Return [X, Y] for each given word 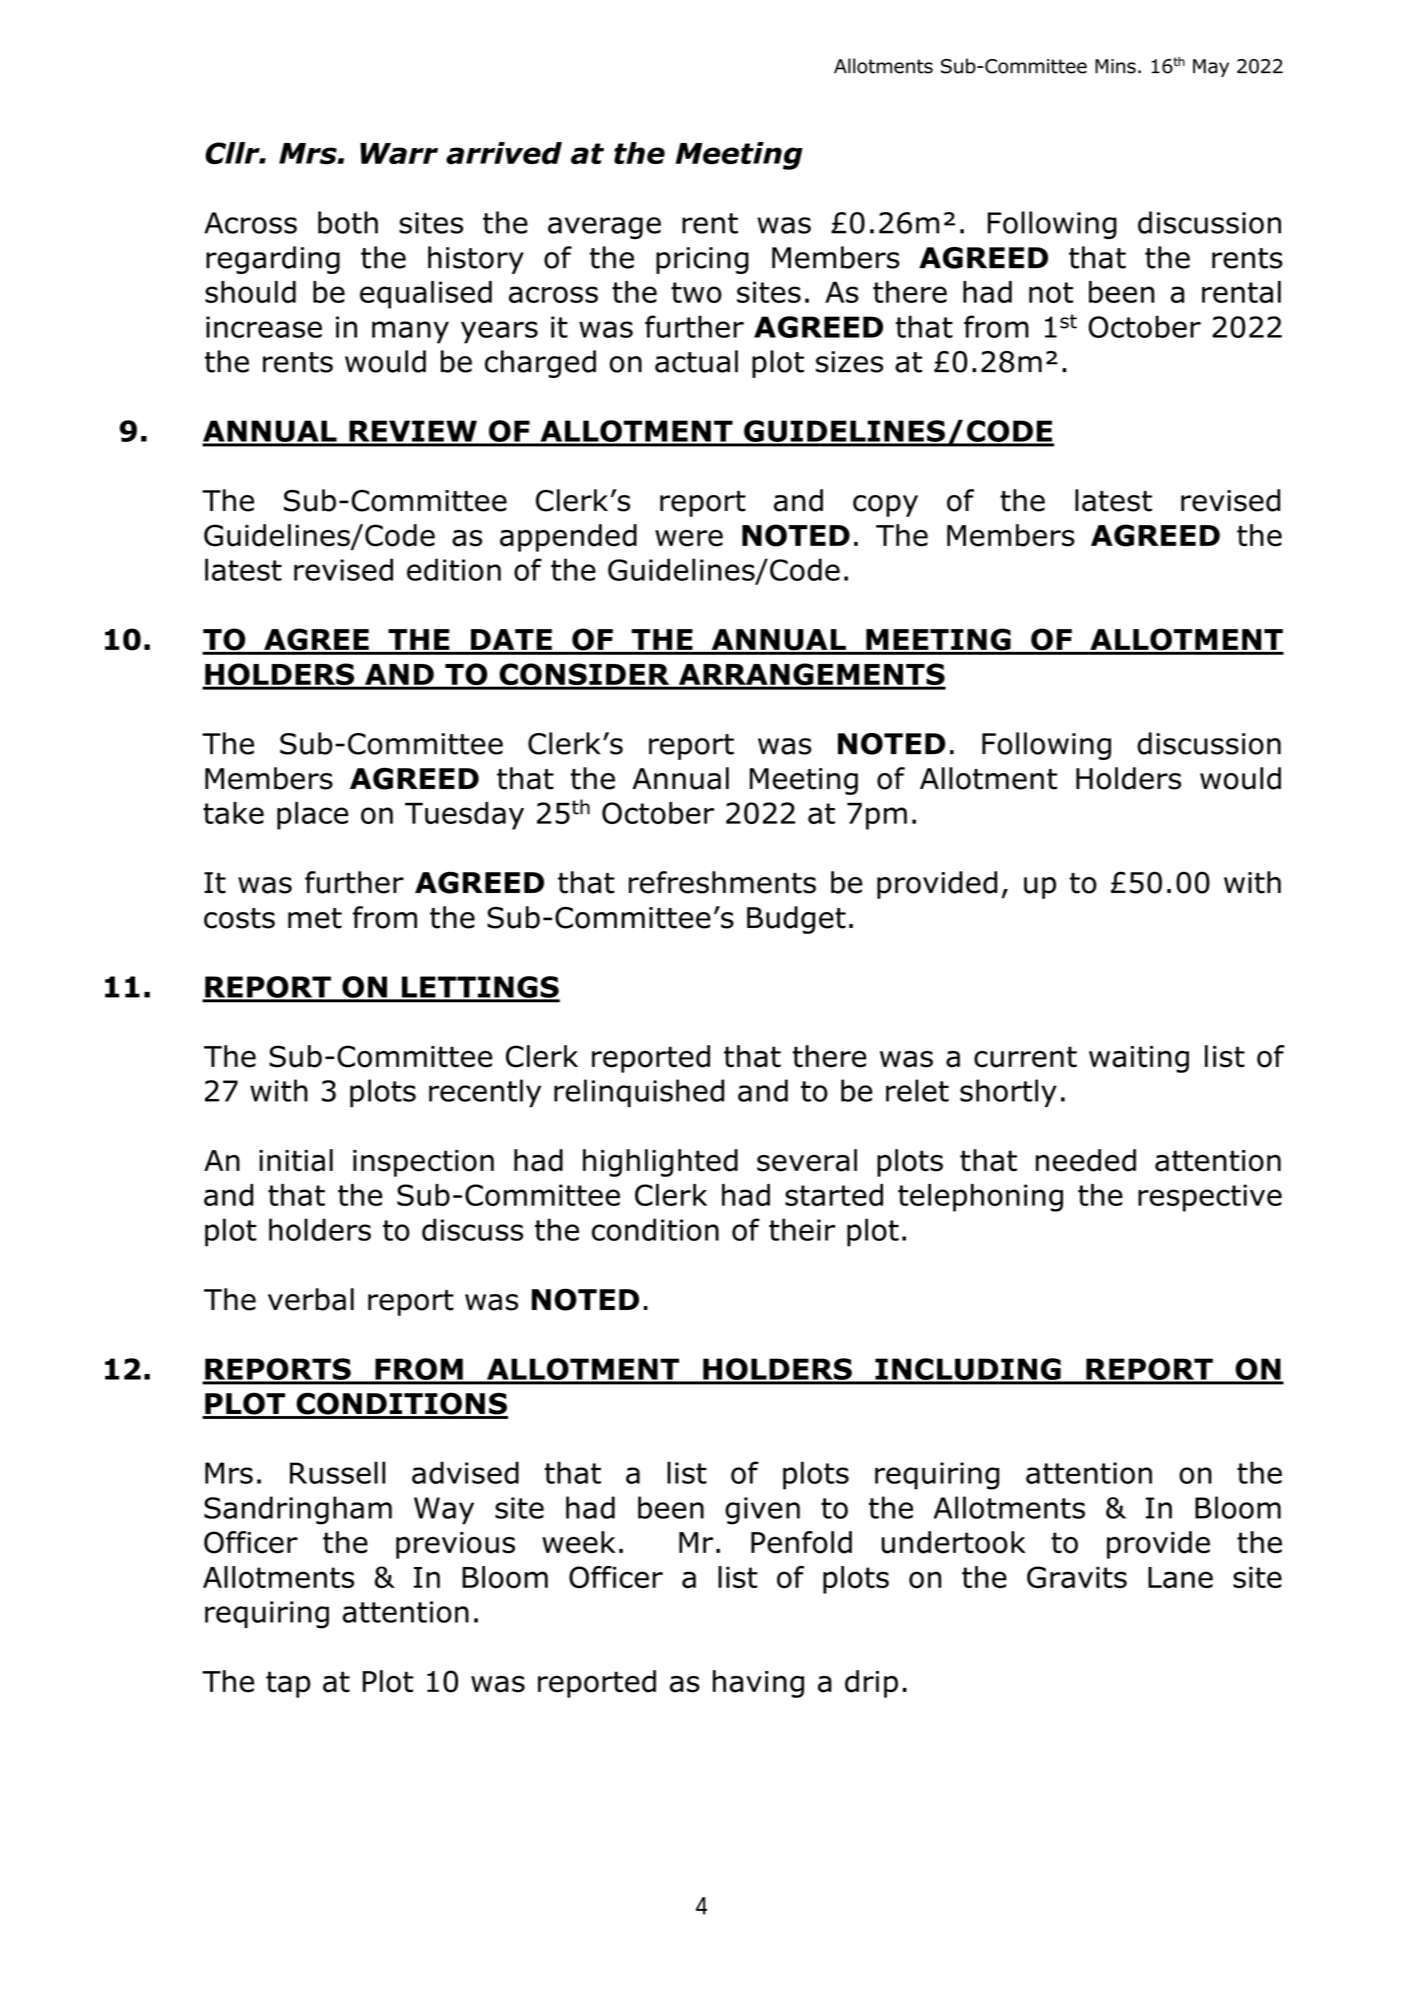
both [348, 222]
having [758, 1684]
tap [288, 1684]
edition [454, 569]
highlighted [660, 1163]
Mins [1115, 66]
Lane [1180, 1578]
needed [1086, 1160]
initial [296, 1160]
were [689, 538]
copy [885, 506]
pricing [702, 260]
